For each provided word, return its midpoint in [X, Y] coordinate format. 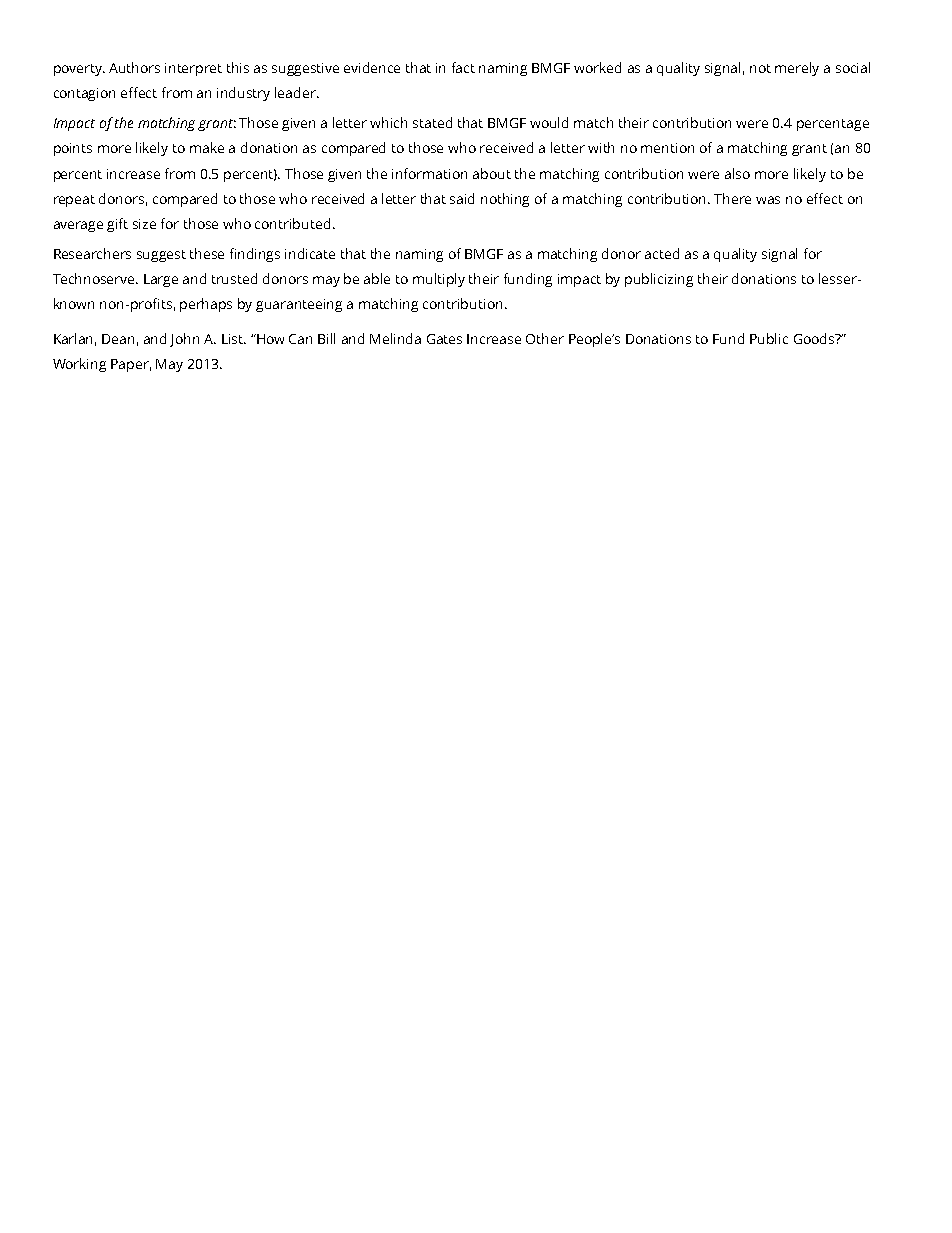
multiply [439, 280]
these [207, 253]
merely [797, 69]
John [184, 340]
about [492, 173]
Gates [444, 339]
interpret [193, 69]
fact [463, 67]
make [207, 147]
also [737, 173]
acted [662, 253]
